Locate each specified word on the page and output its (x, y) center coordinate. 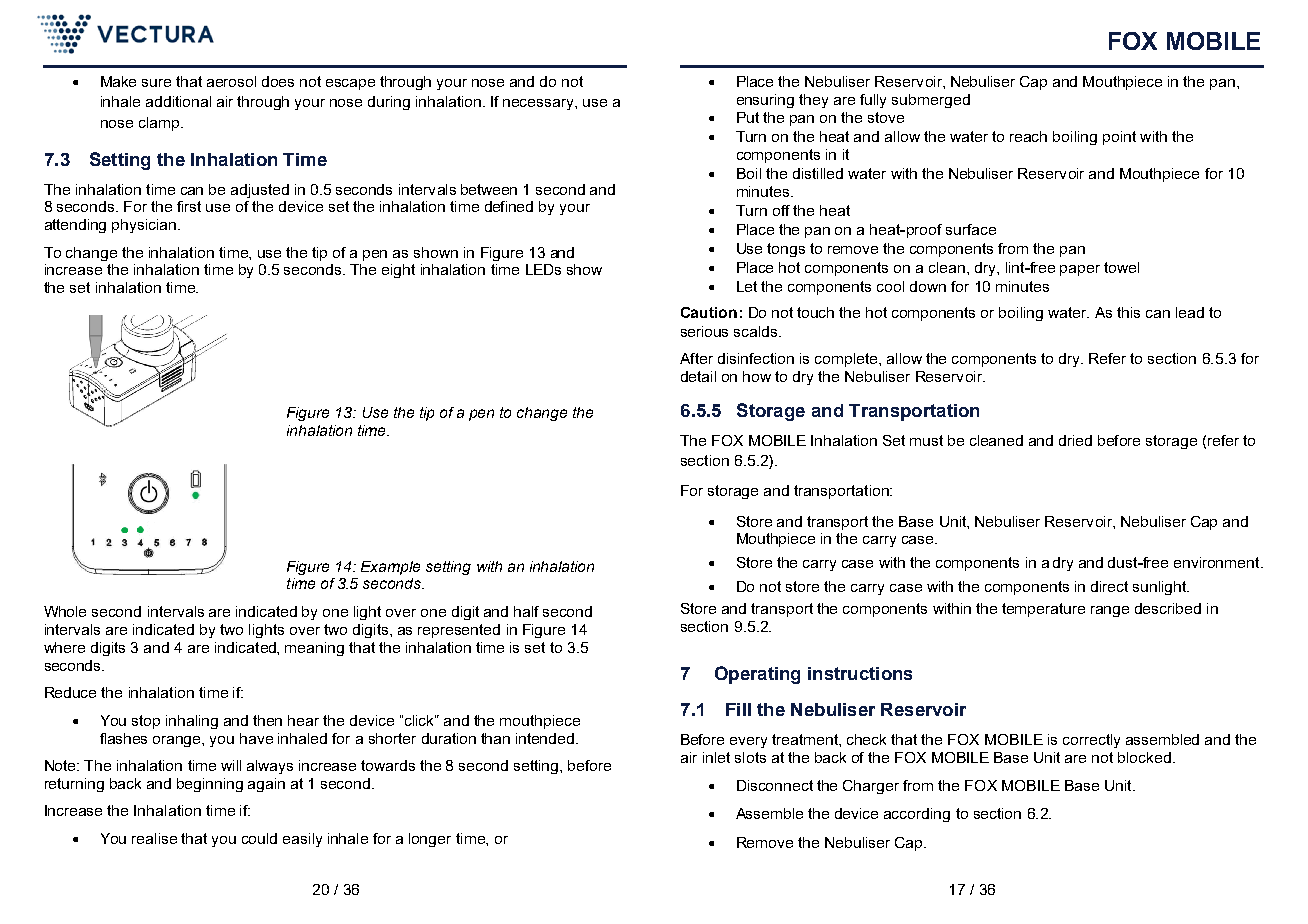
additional (178, 101)
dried (1075, 440)
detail (698, 376)
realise (154, 838)
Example (390, 568)
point (1119, 138)
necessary (539, 104)
